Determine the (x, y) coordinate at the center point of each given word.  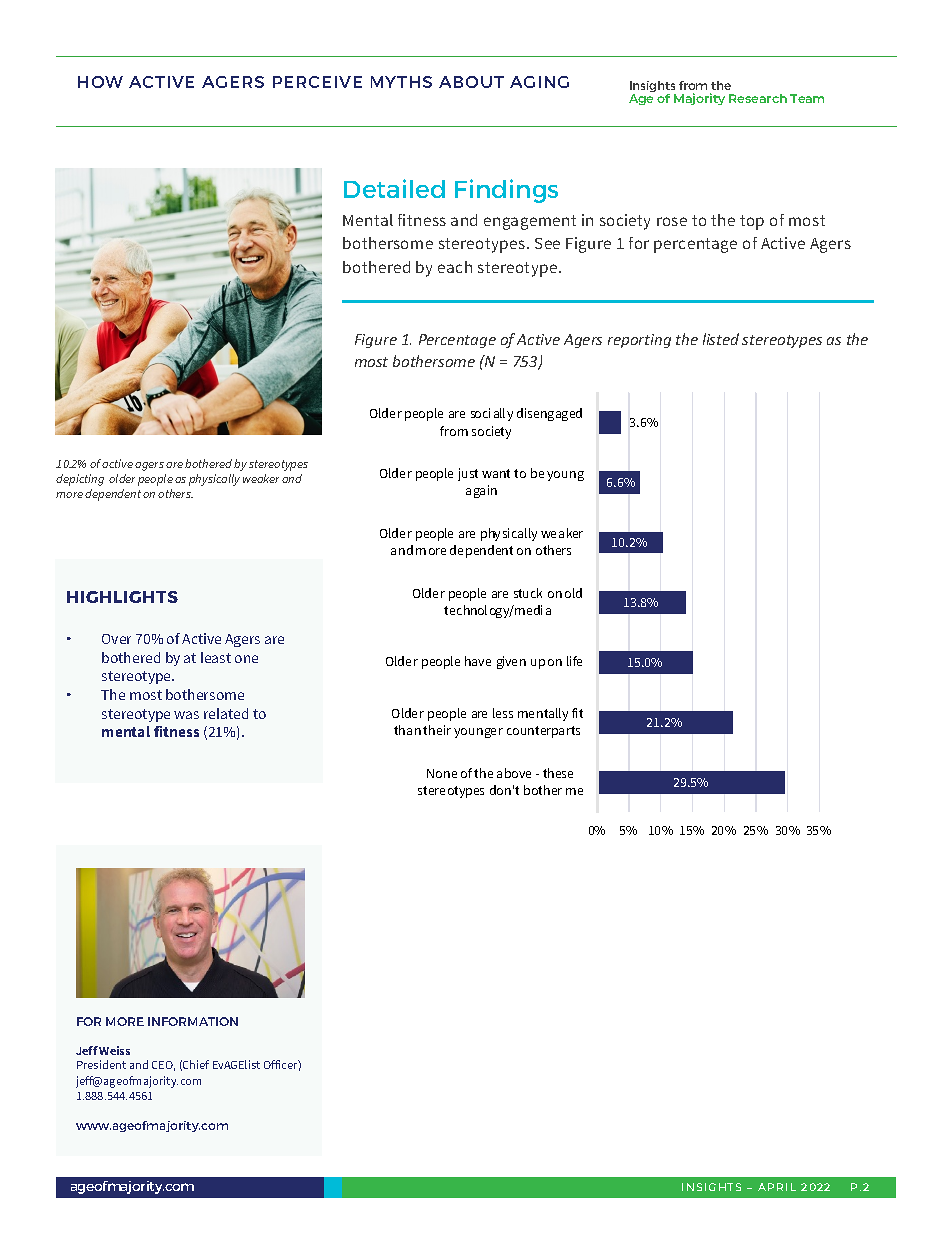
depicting (80, 480)
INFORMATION (193, 1021)
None (442, 773)
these (558, 773)
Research (758, 98)
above (514, 773)
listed (721, 339)
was (186, 715)
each (455, 267)
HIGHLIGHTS (122, 597)
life (574, 661)
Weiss (114, 1050)
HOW (100, 82)
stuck (528, 593)
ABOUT (471, 82)
